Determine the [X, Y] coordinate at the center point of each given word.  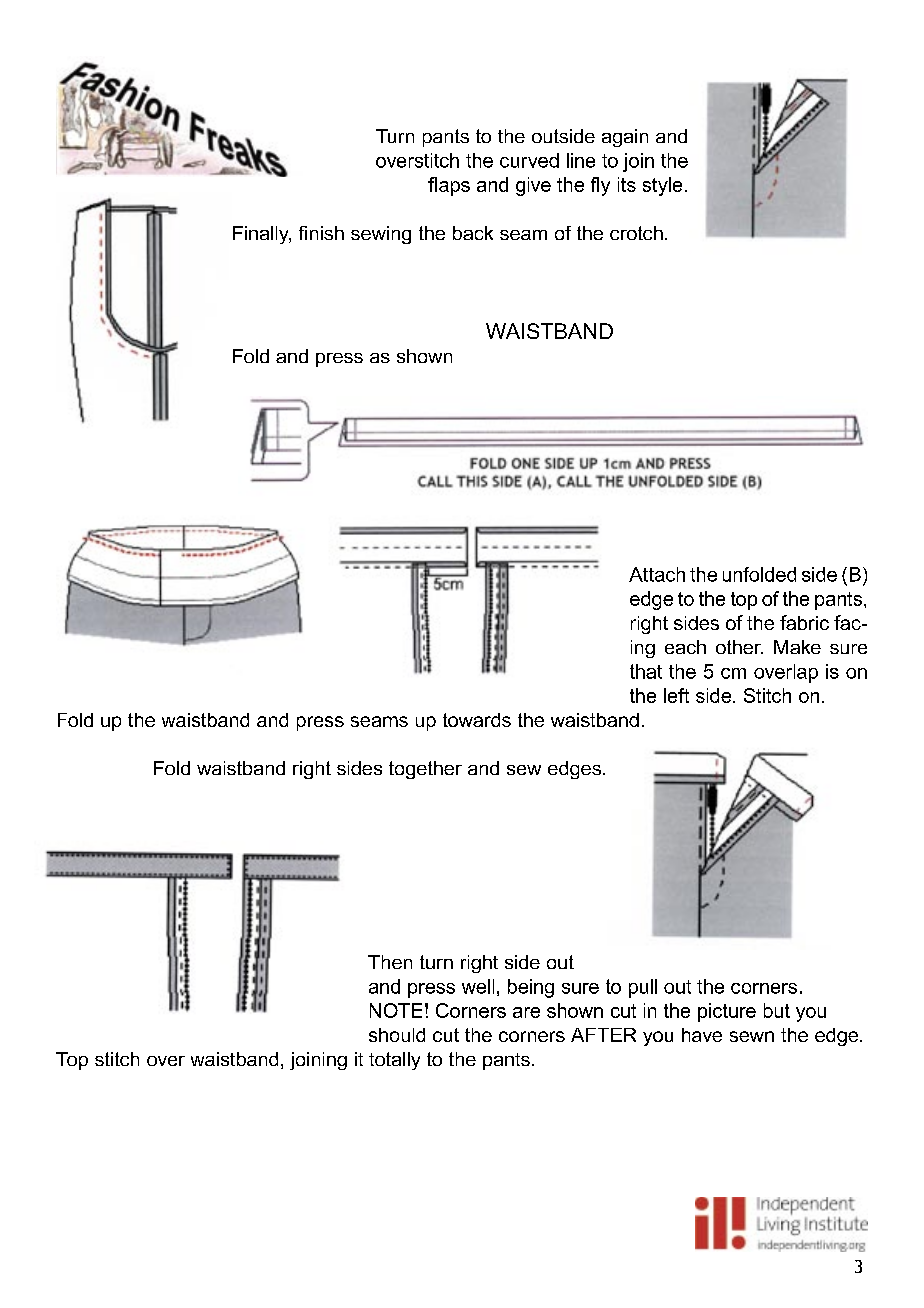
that [646, 671]
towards [477, 720]
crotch [636, 233]
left [676, 695]
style [662, 186]
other [739, 647]
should [397, 1035]
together [425, 770]
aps [454, 188]
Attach [657, 574]
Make [797, 647]
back [473, 233]
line [581, 160]
